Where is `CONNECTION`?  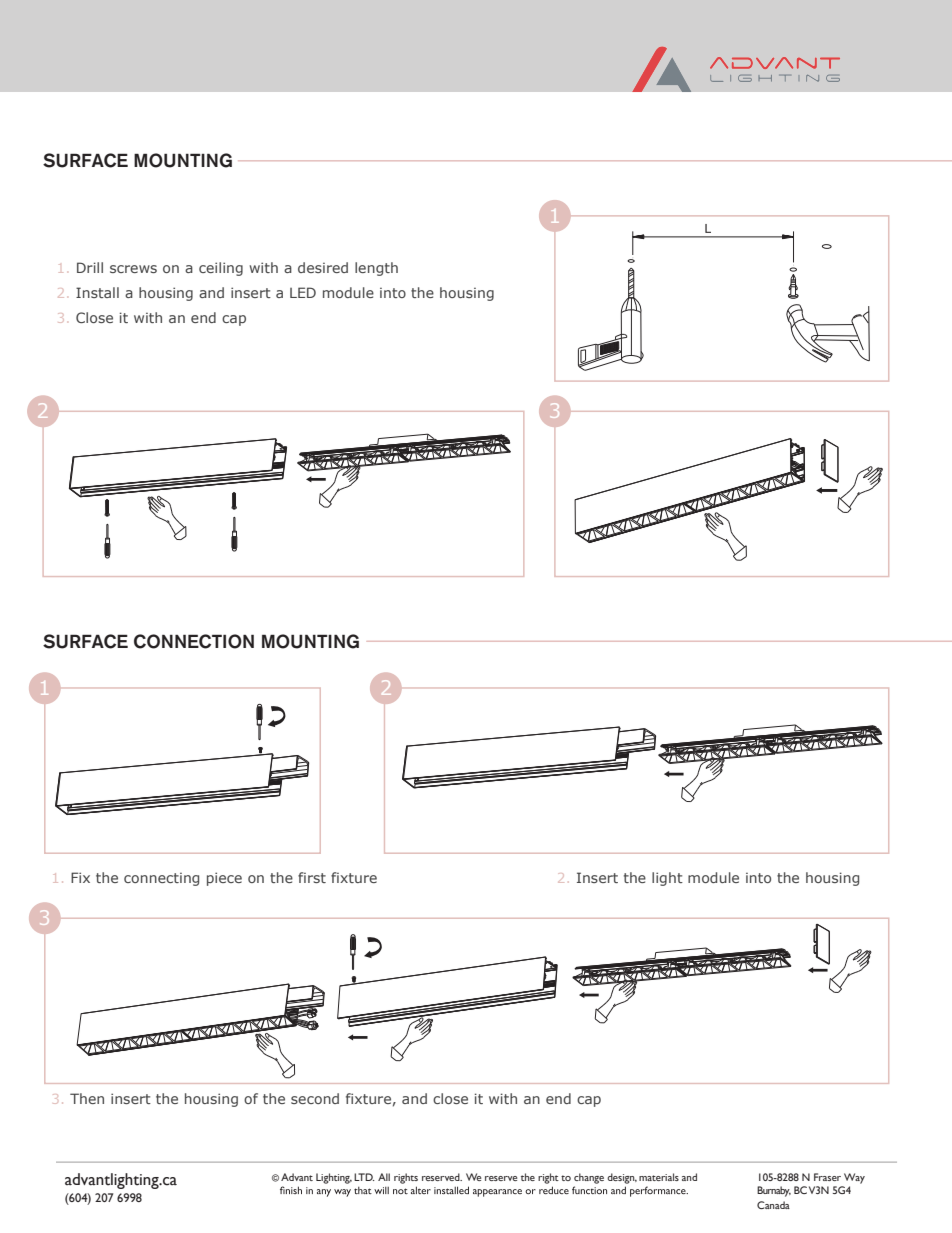
CONNECTION is located at coordinates (194, 641).
